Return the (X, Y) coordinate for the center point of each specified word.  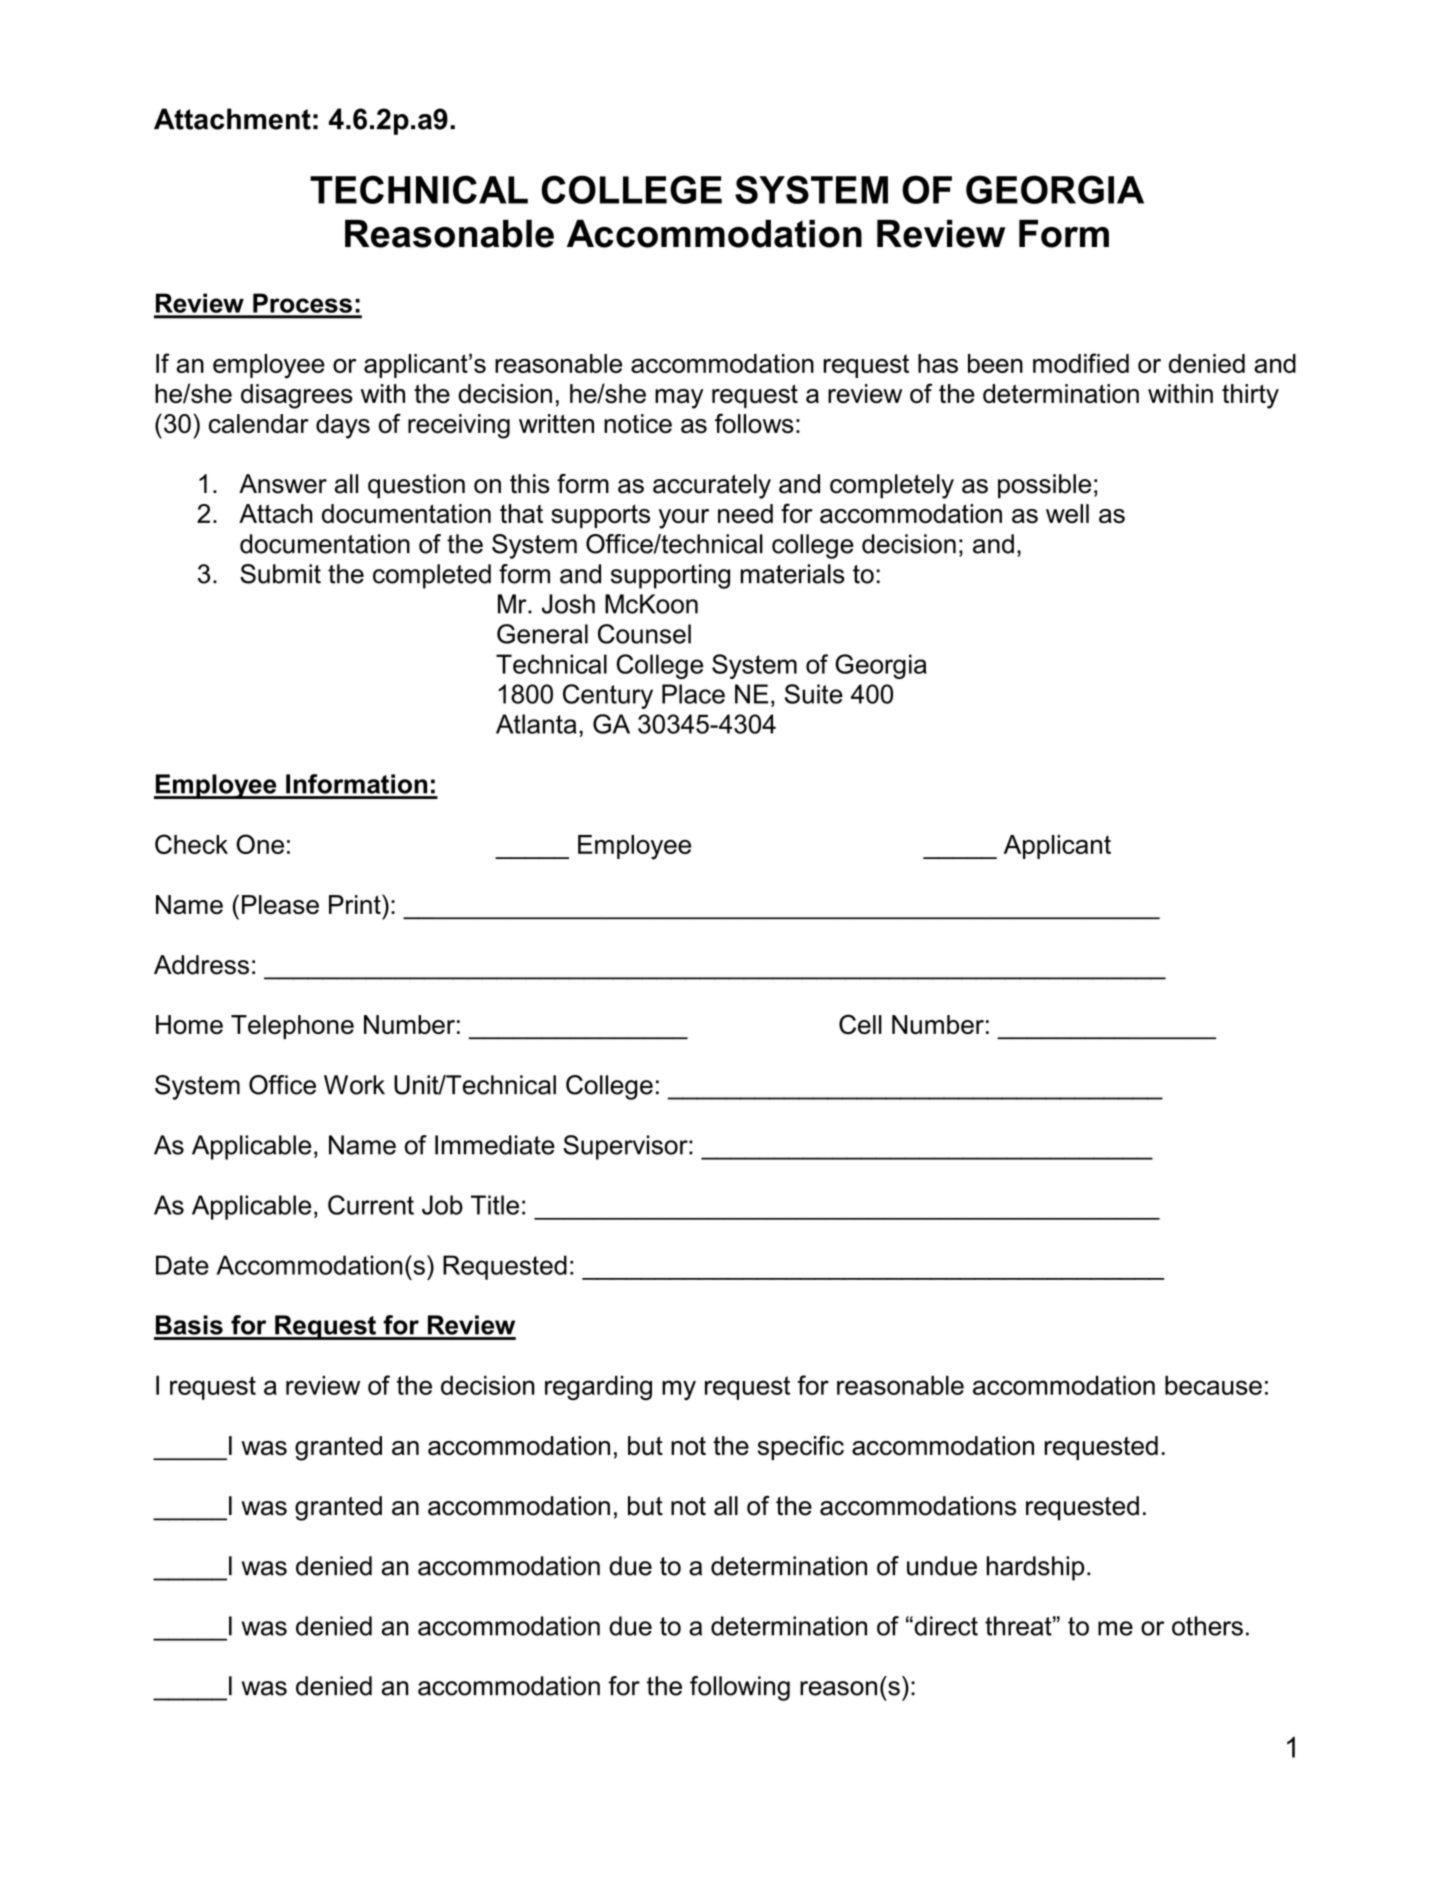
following (740, 1688)
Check (191, 844)
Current (371, 1205)
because (1213, 1385)
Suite (814, 694)
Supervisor (626, 1147)
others (1207, 1626)
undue (942, 1566)
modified (1081, 363)
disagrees (297, 396)
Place (693, 694)
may (679, 399)
